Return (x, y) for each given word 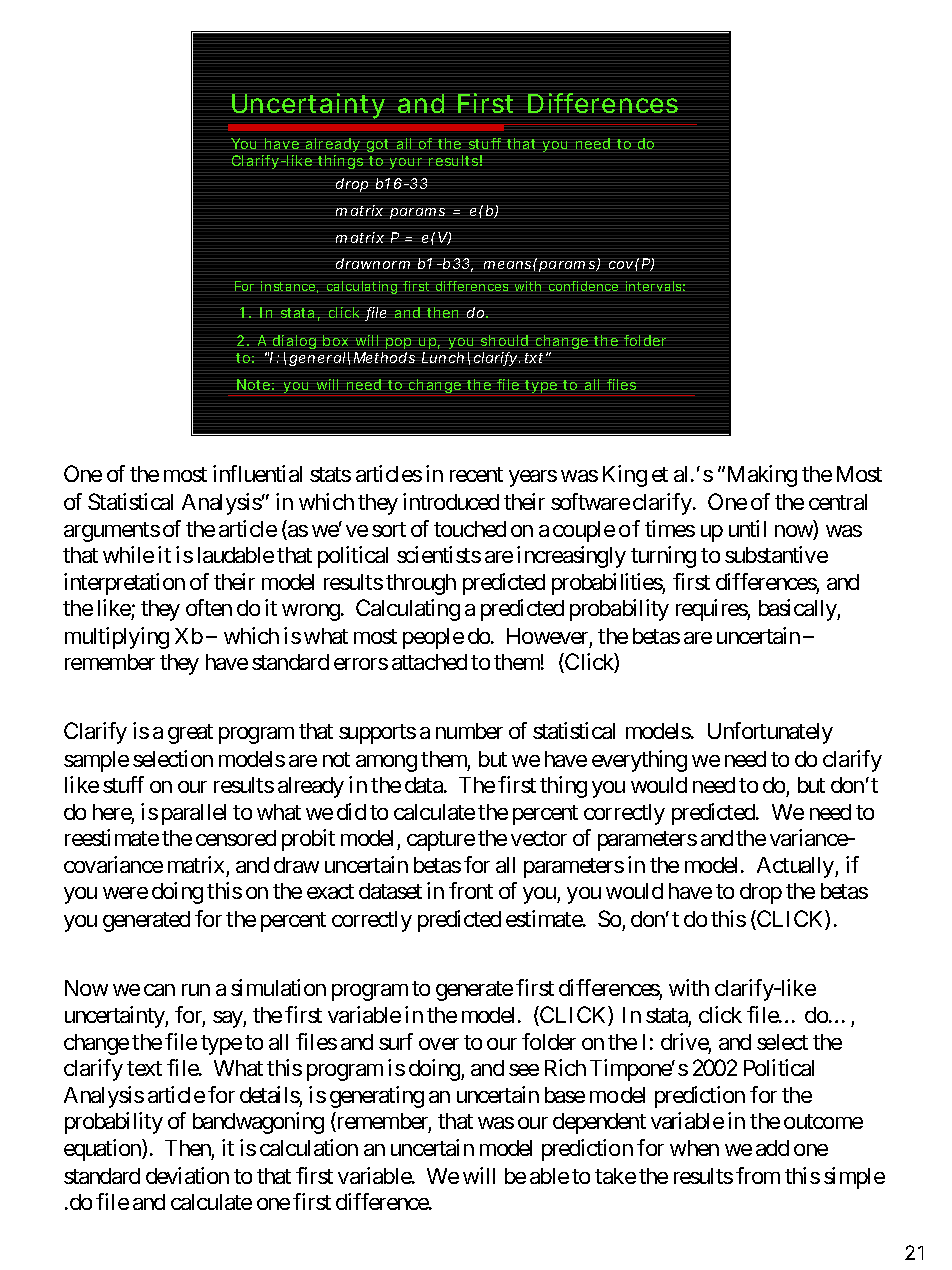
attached (429, 662)
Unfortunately (770, 733)
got (377, 145)
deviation (187, 1175)
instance (289, 287)
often (209, 607)
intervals (655, 286)
